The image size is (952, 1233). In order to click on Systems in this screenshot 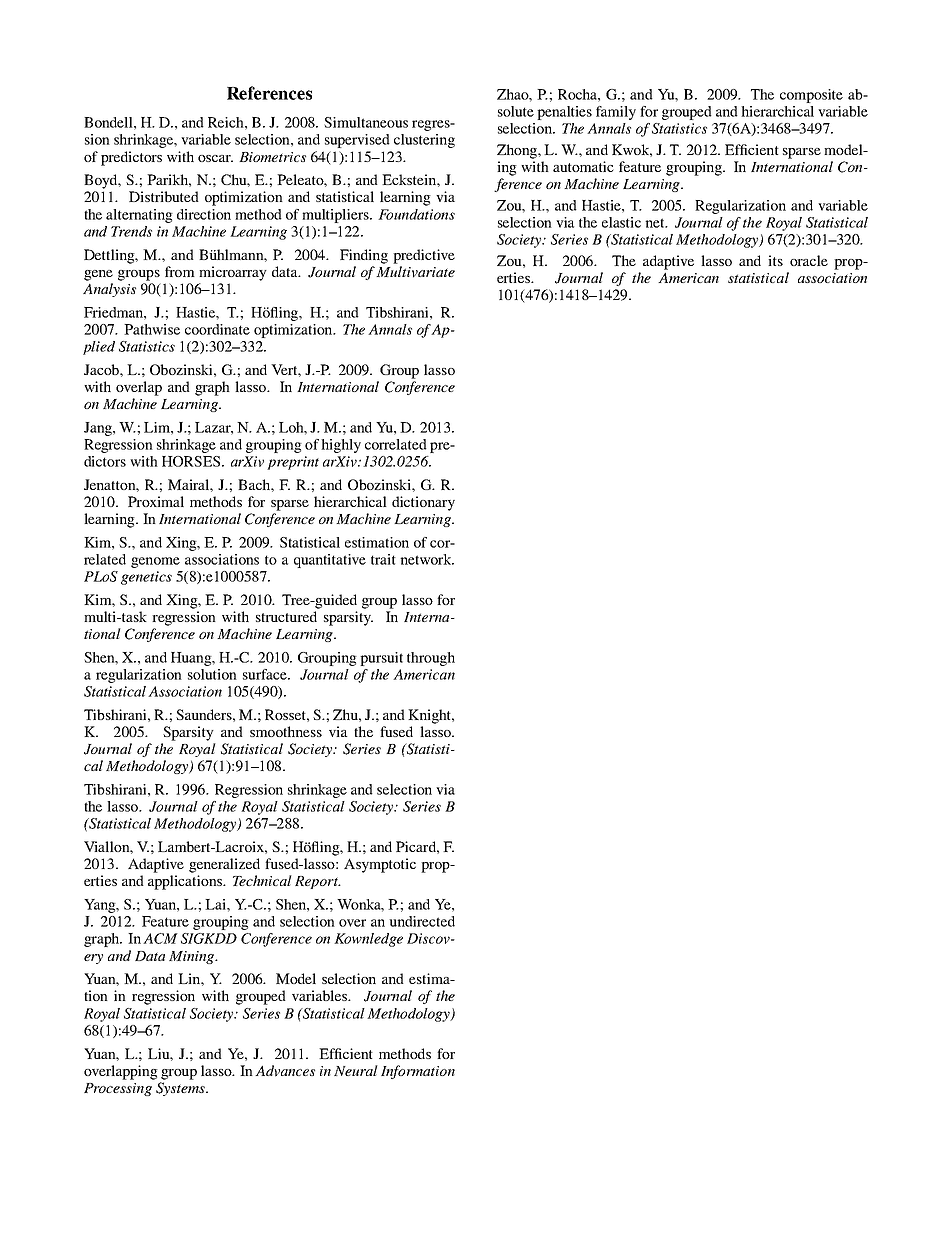, I will do `click(181, 1089)`.
